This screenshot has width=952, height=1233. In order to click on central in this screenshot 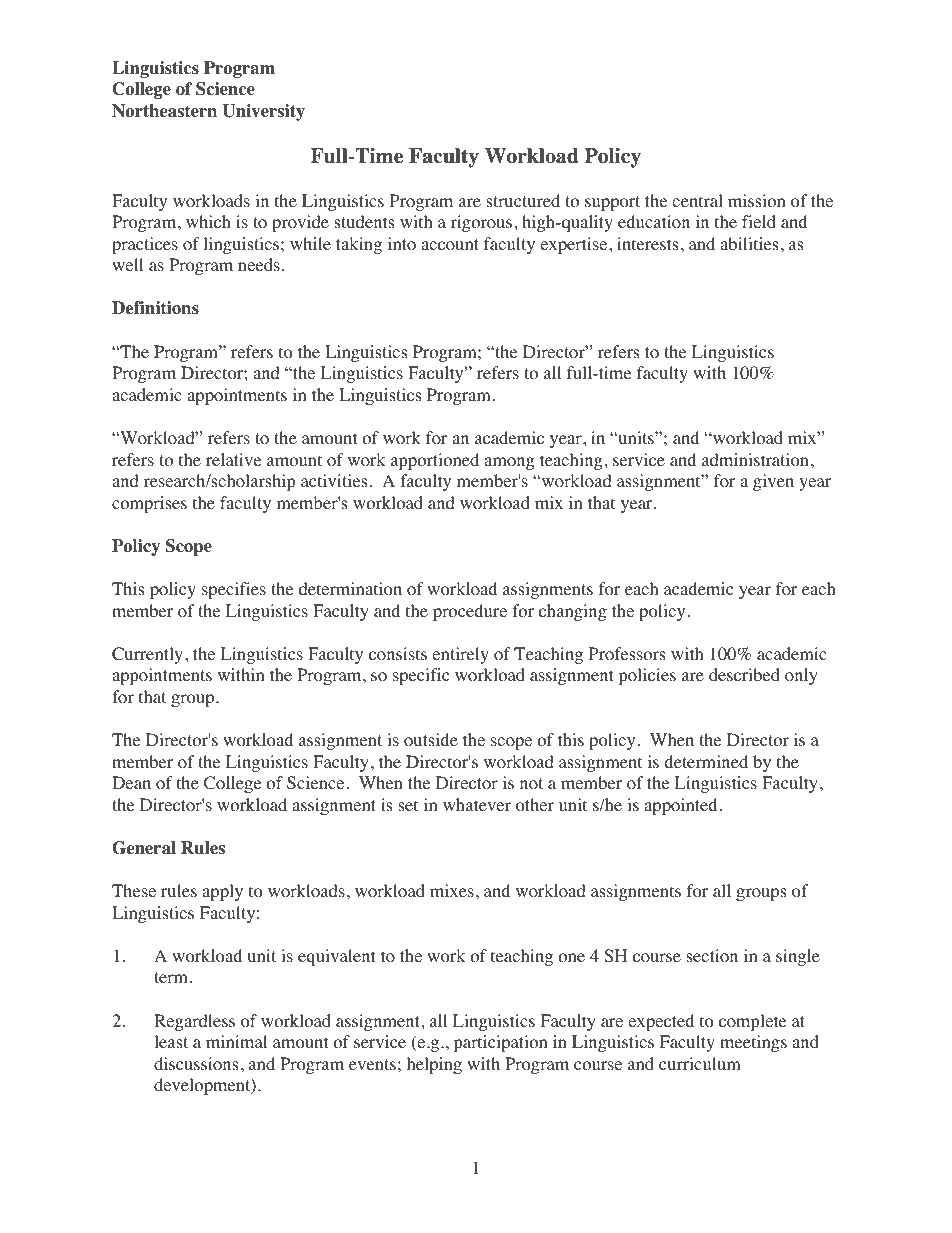, I will do `click(697, 200)`.
